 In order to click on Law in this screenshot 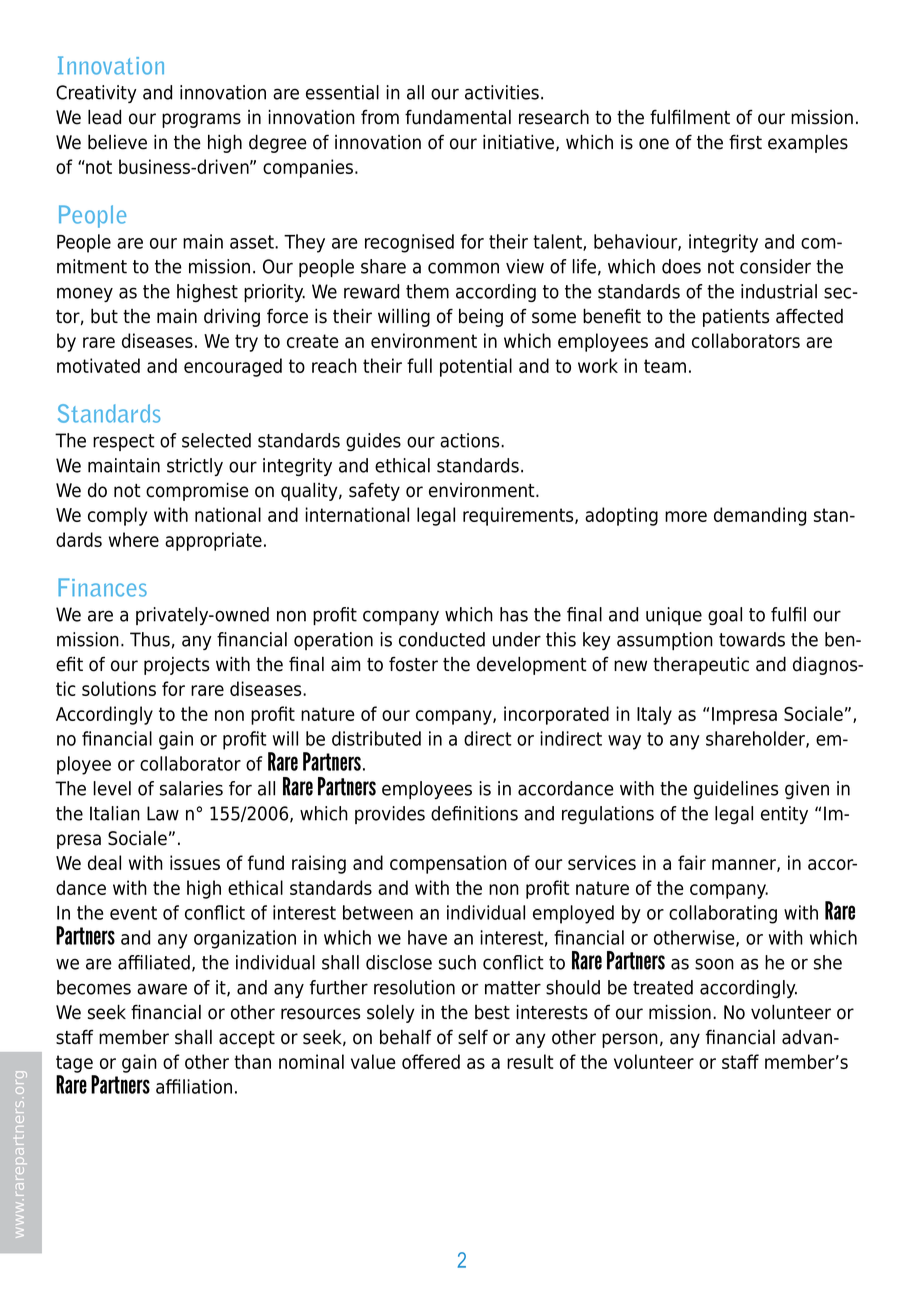, I will do `click(163, 813)`.
